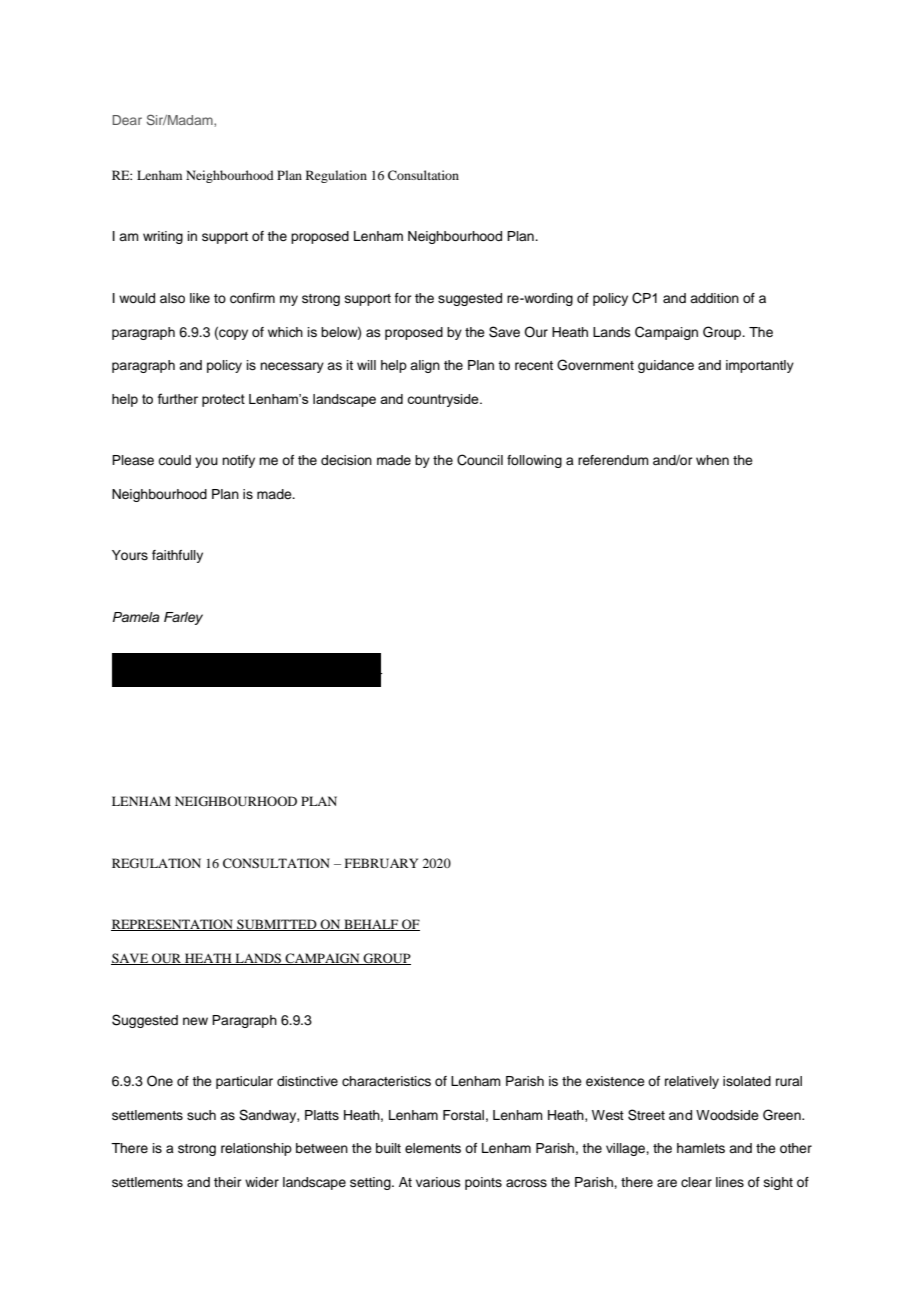 The width and height of the screenshot is (924, 1308). I want to click on their, so click(228, 1182).
